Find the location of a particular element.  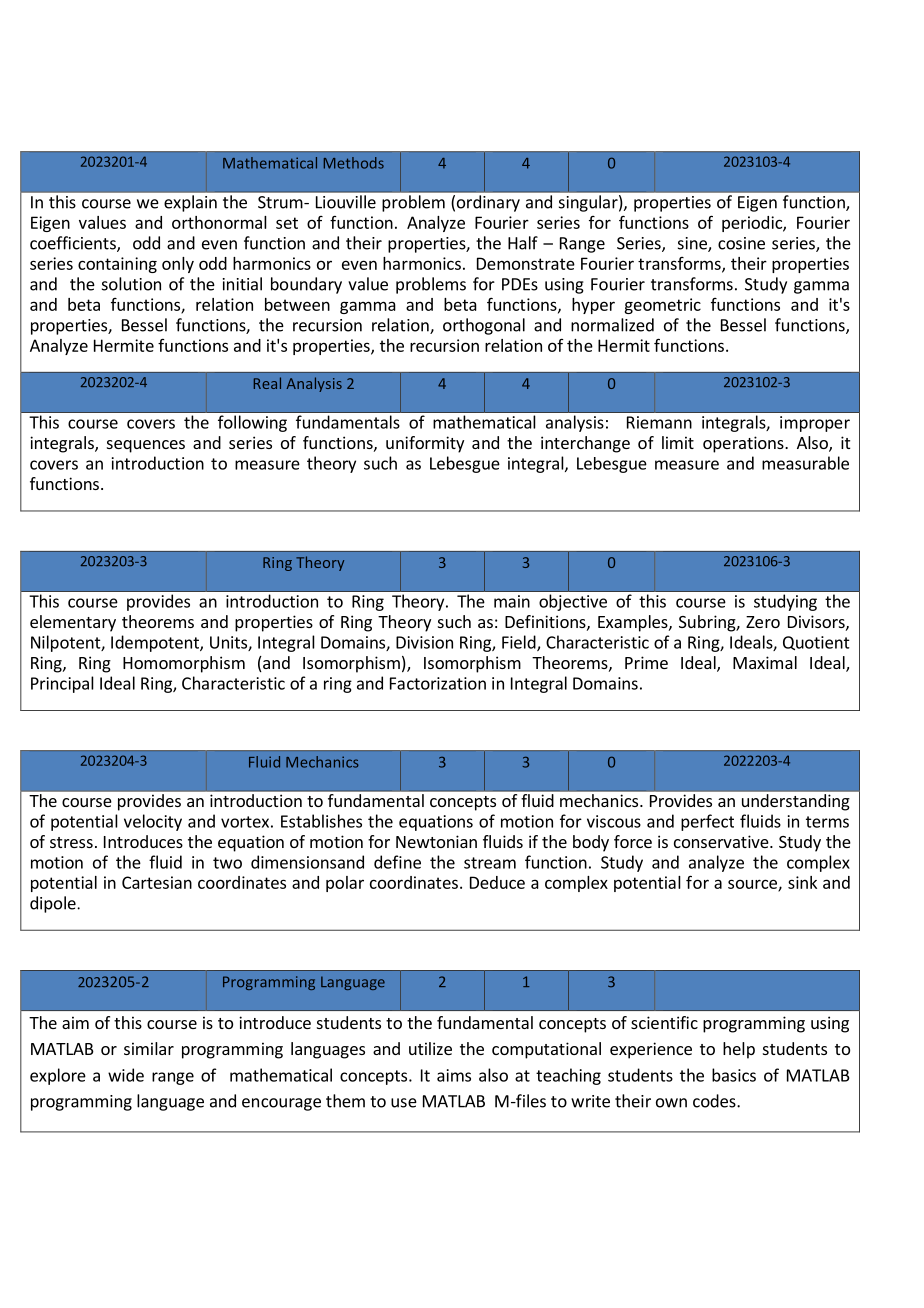

perfect is located at coordinates (707, 822).
